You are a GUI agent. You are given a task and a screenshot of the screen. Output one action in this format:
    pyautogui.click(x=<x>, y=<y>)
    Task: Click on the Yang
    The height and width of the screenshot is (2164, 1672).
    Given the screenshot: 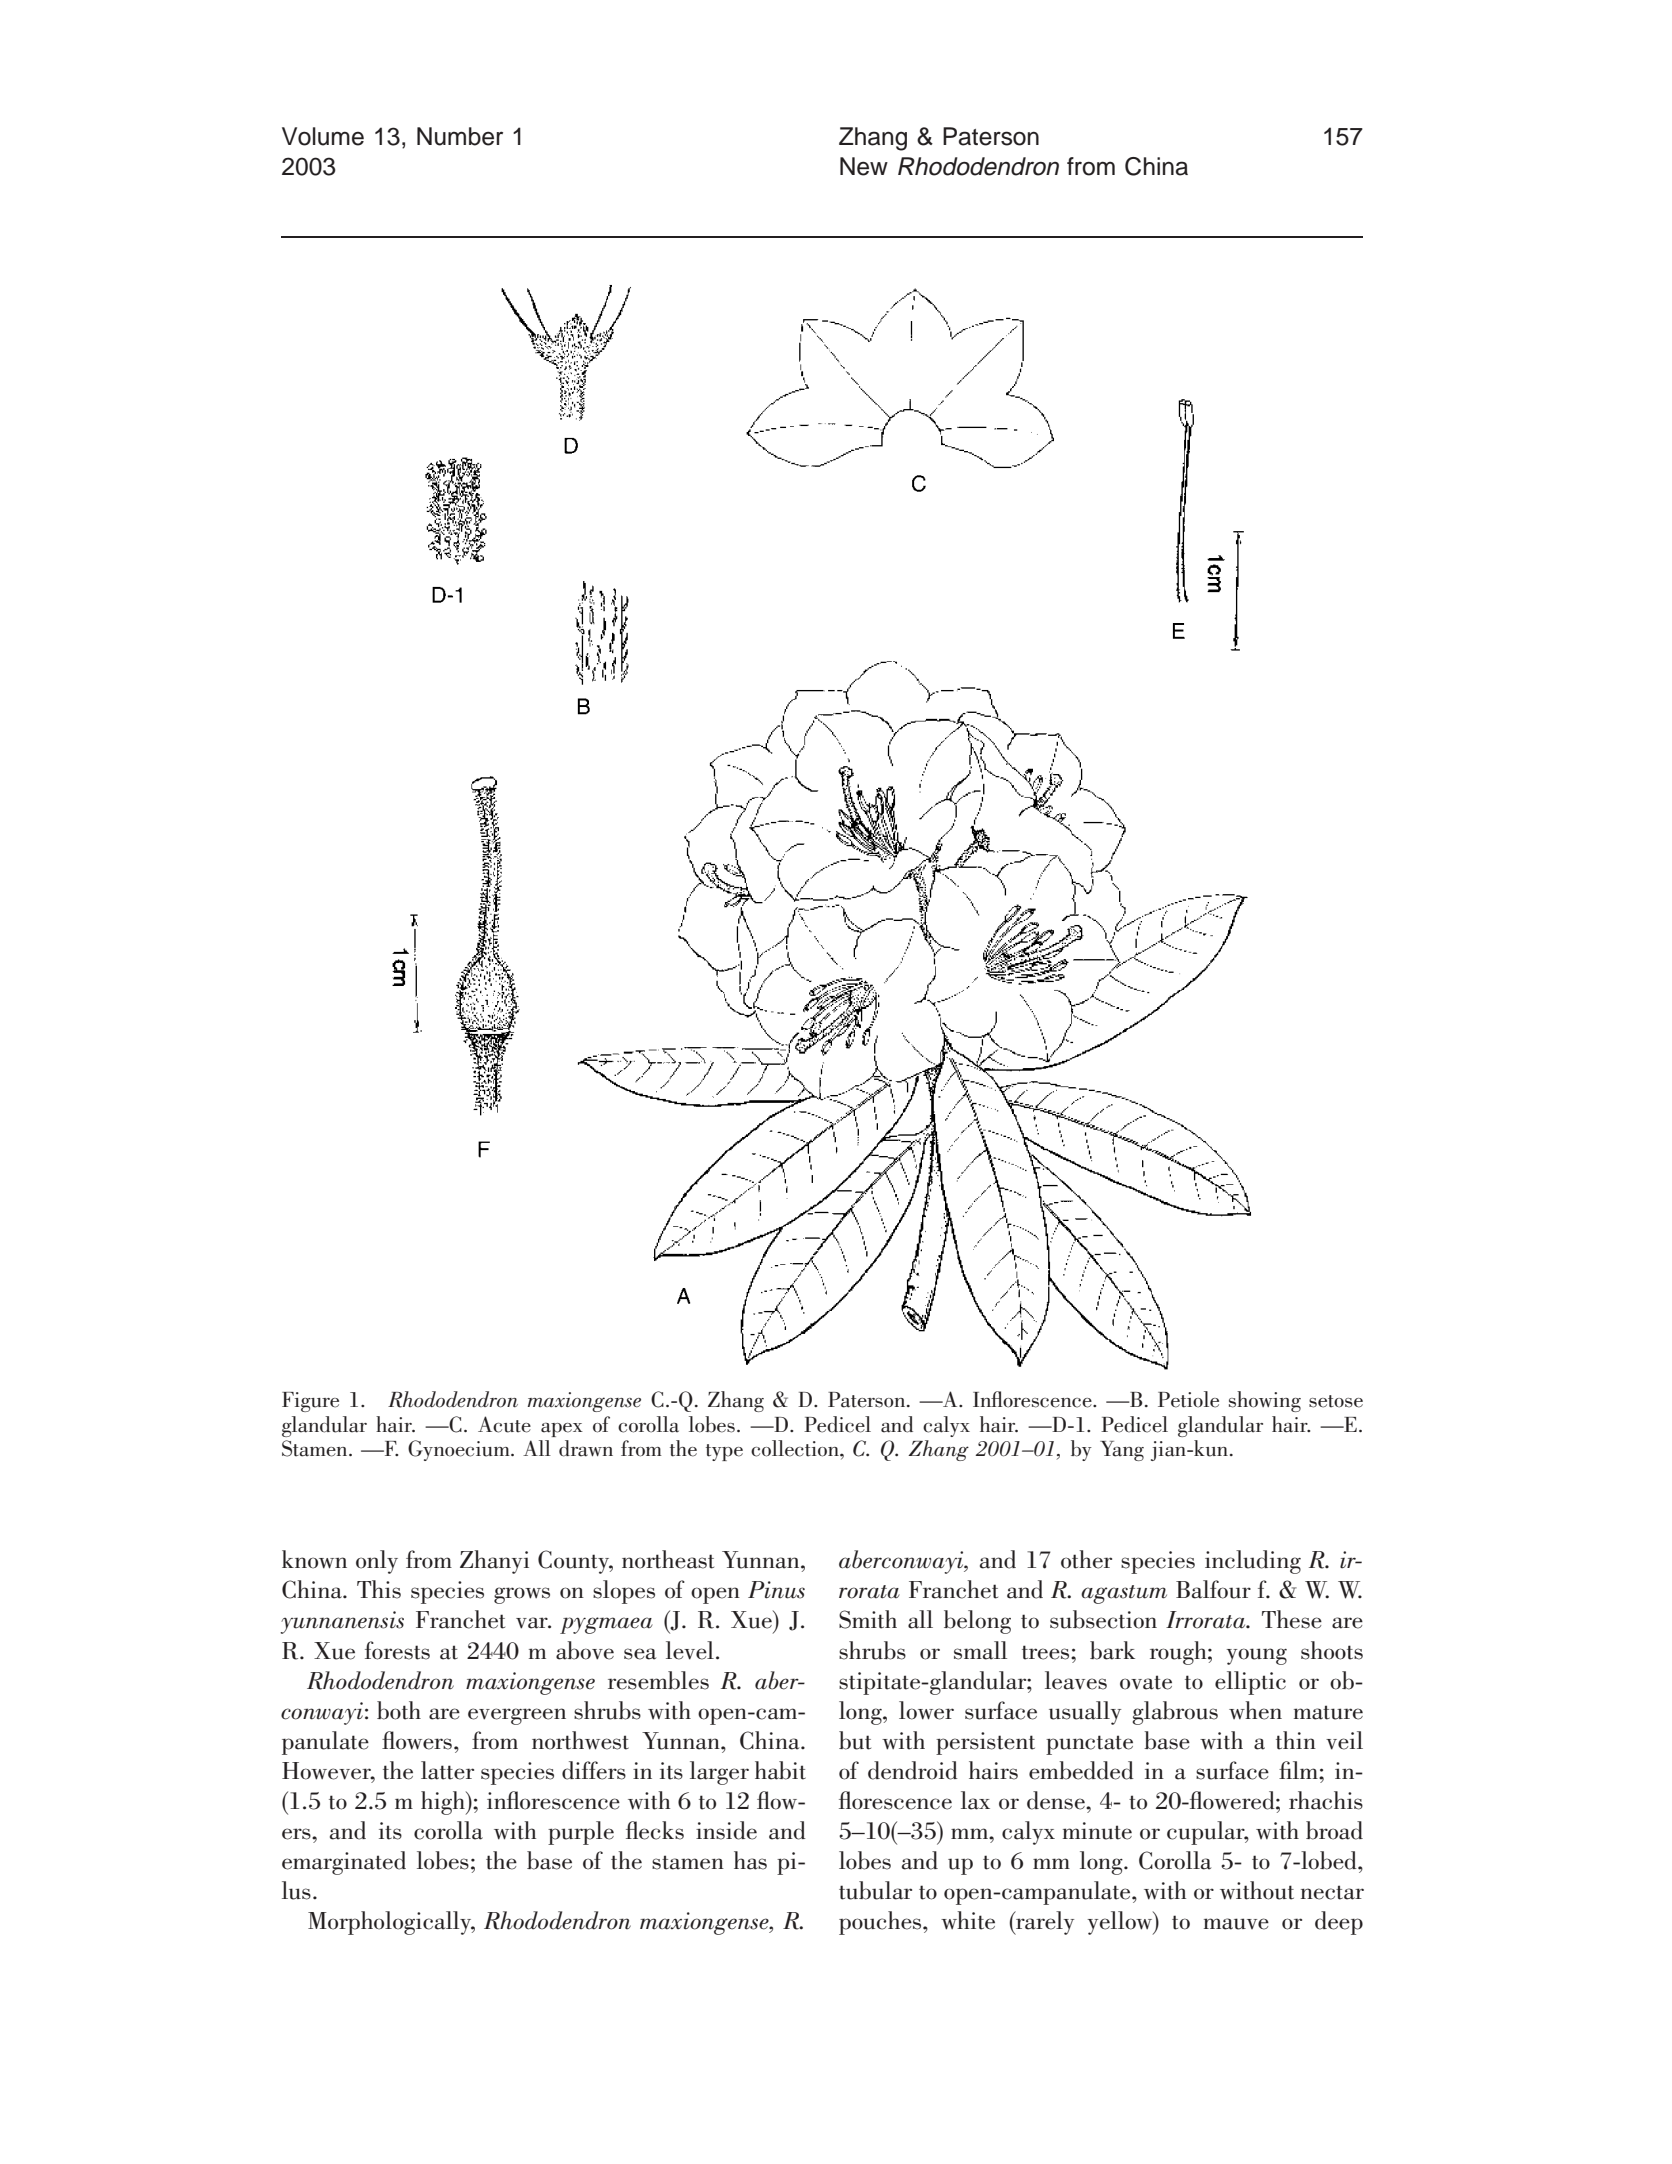 What is the action you would take?
    pyautogui.click(x=1122, y=1451)
